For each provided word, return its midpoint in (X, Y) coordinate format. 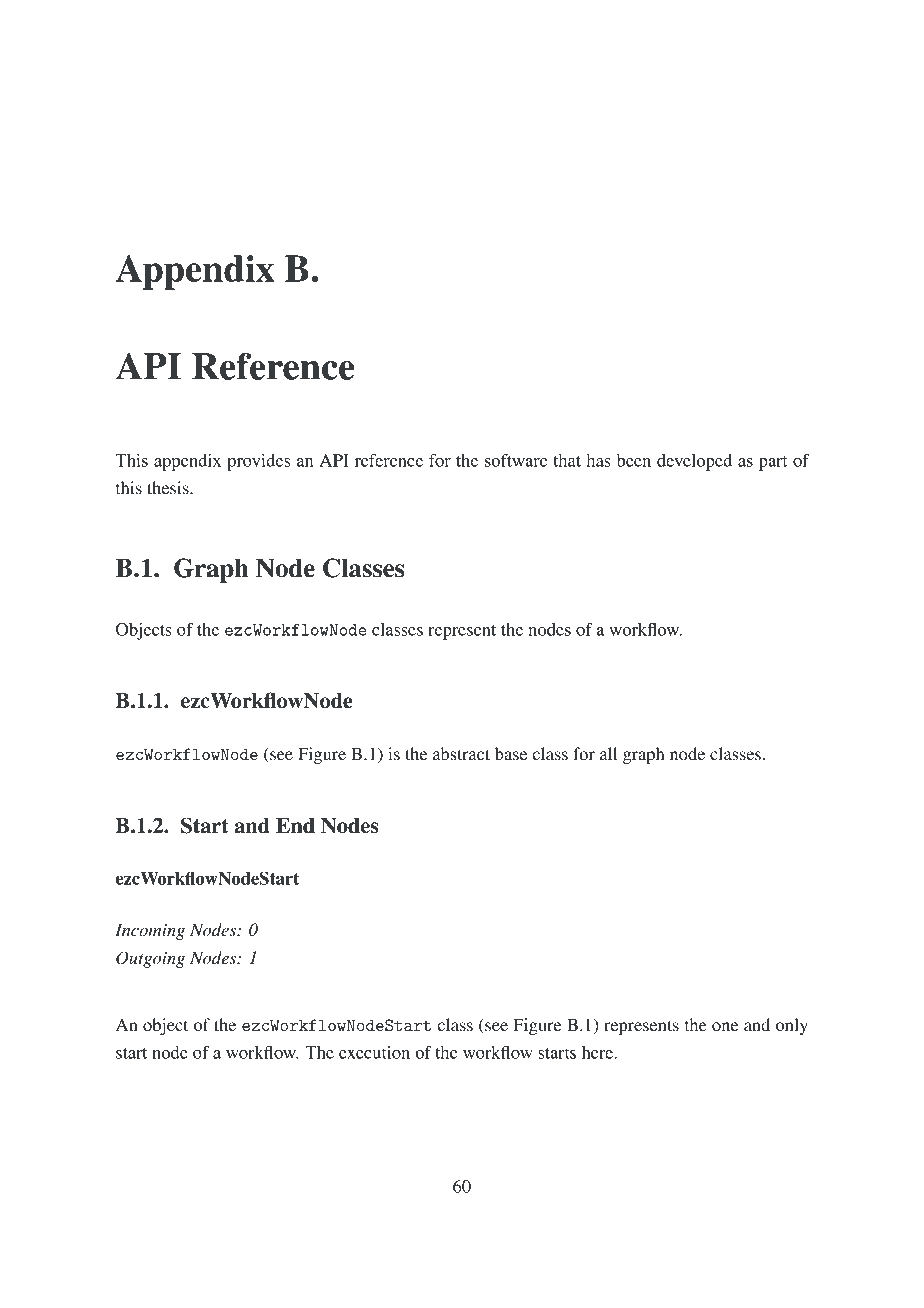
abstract (461, 753)
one (725, 1026)
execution (374, 1052)
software (516, 460)
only (792, 1026)
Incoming (150, 932)
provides (258, 462)
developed (694, 462)
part (773, 463)
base (511, 753)
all (608, 753)
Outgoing (150, 959)
